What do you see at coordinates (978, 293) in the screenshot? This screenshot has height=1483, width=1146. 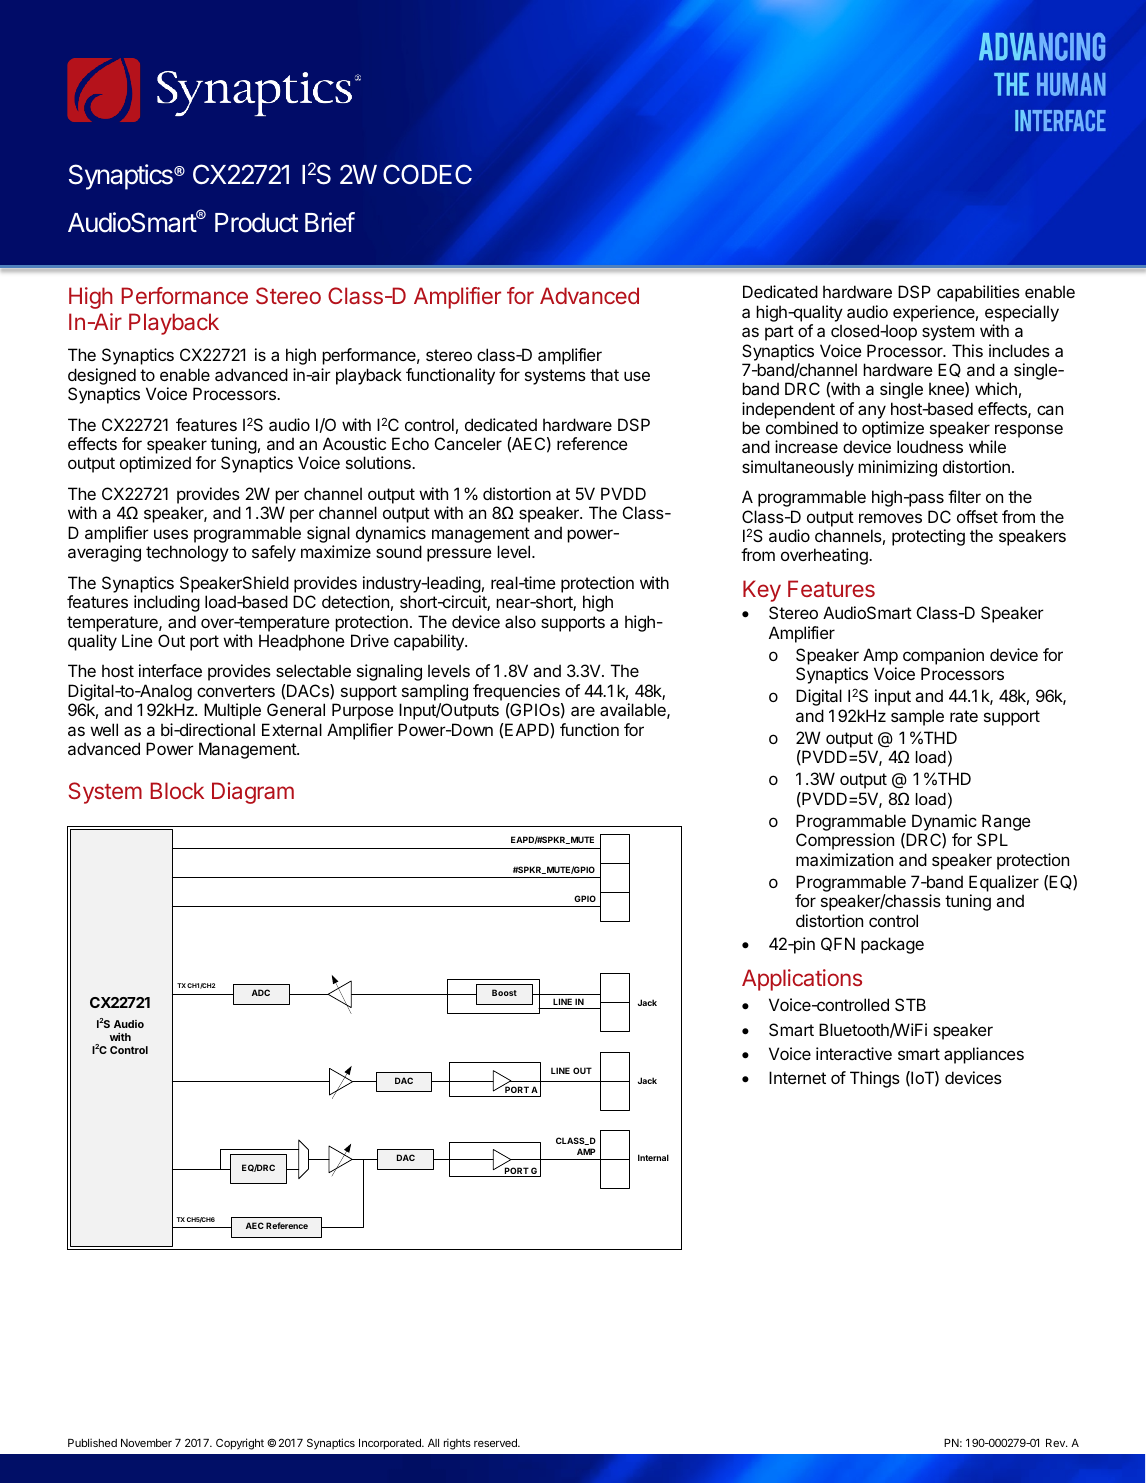 I see `capabilities` at bounding box center [978, 293].
